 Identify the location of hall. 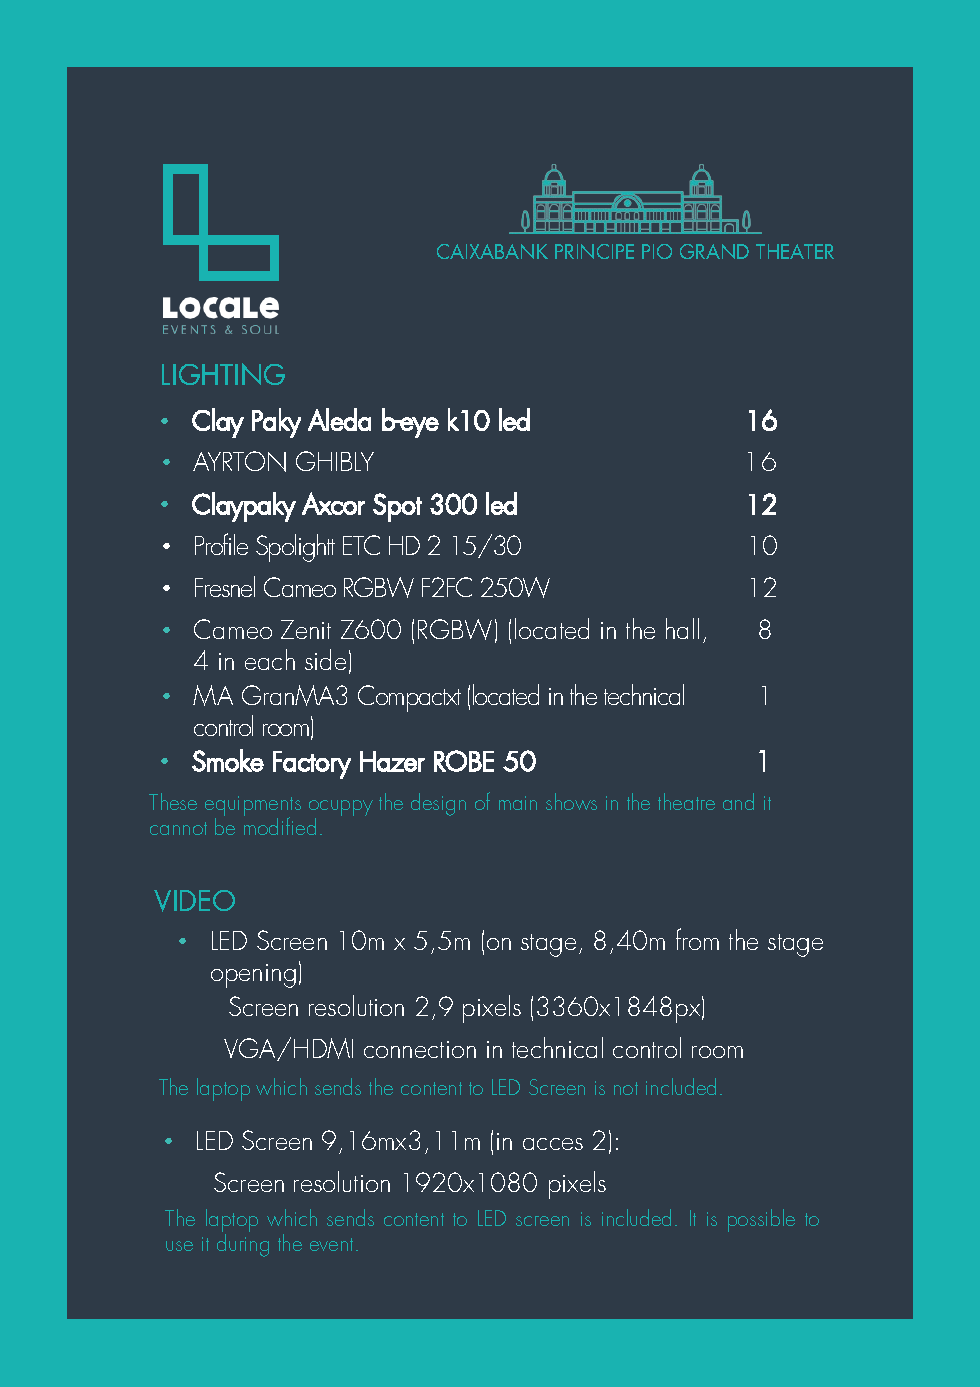
(682, 628).
